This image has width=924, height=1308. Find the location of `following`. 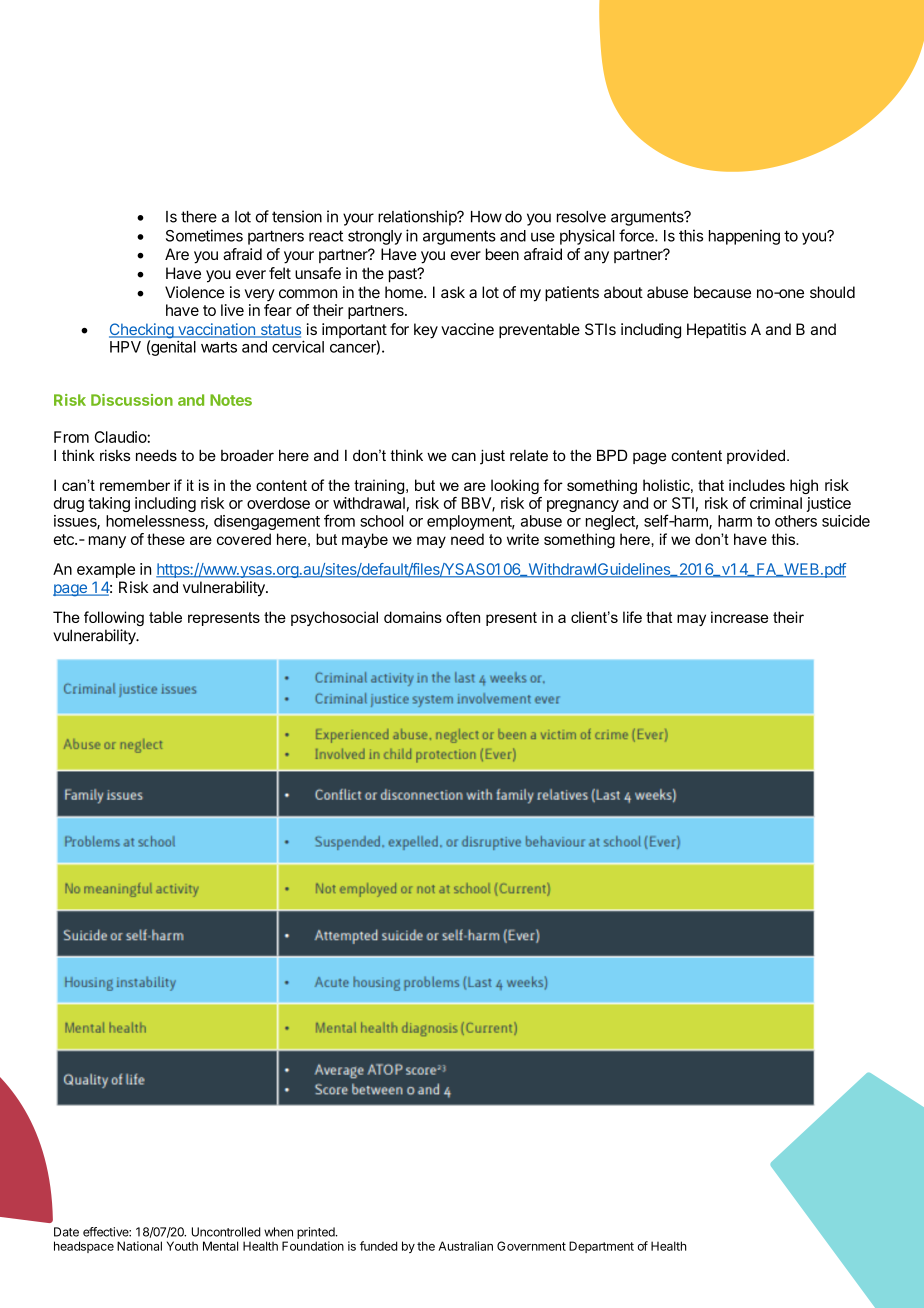

following is located at coordinates (114, 618).
